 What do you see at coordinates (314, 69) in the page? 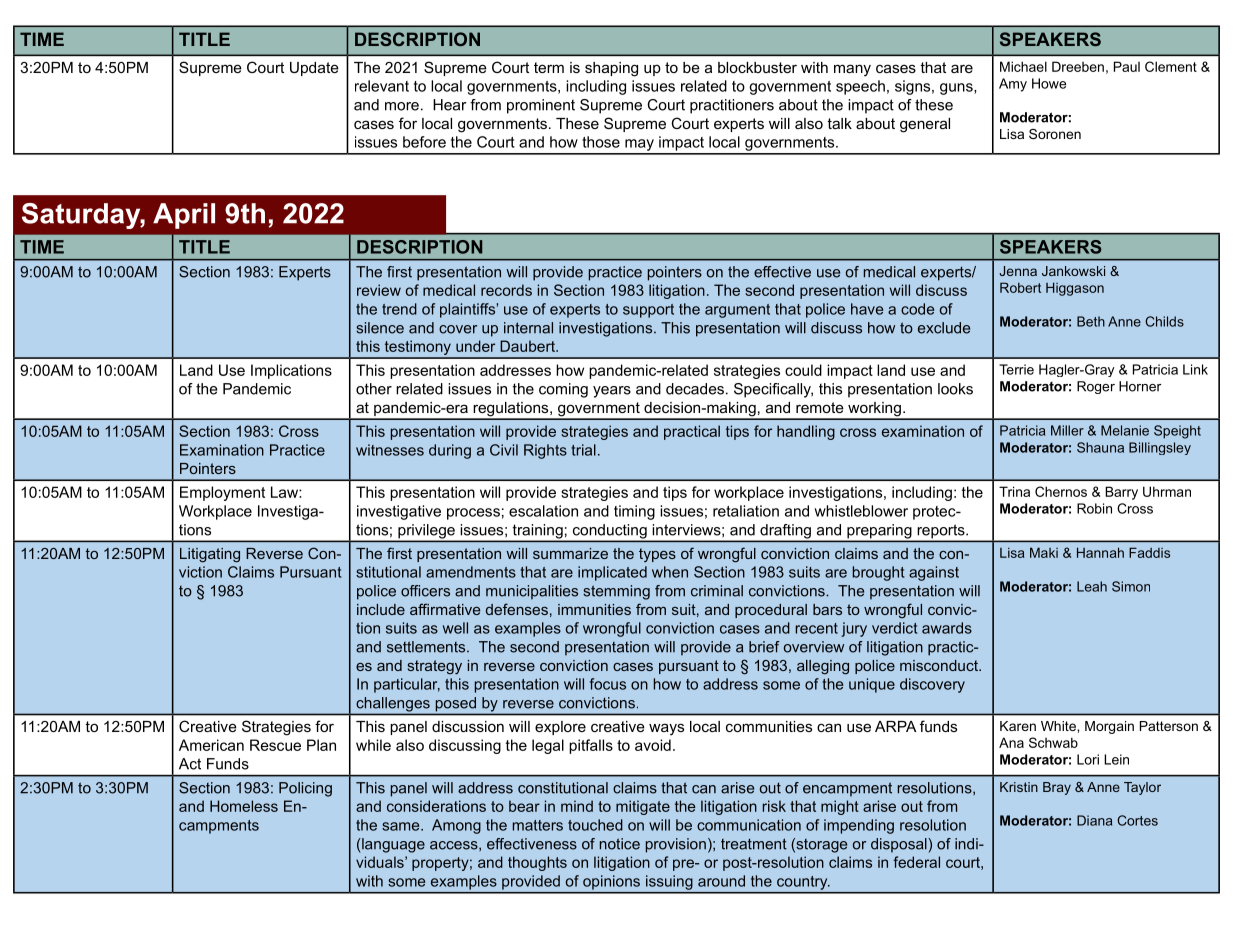
I see `Update` at bounding box center [314, 69].
